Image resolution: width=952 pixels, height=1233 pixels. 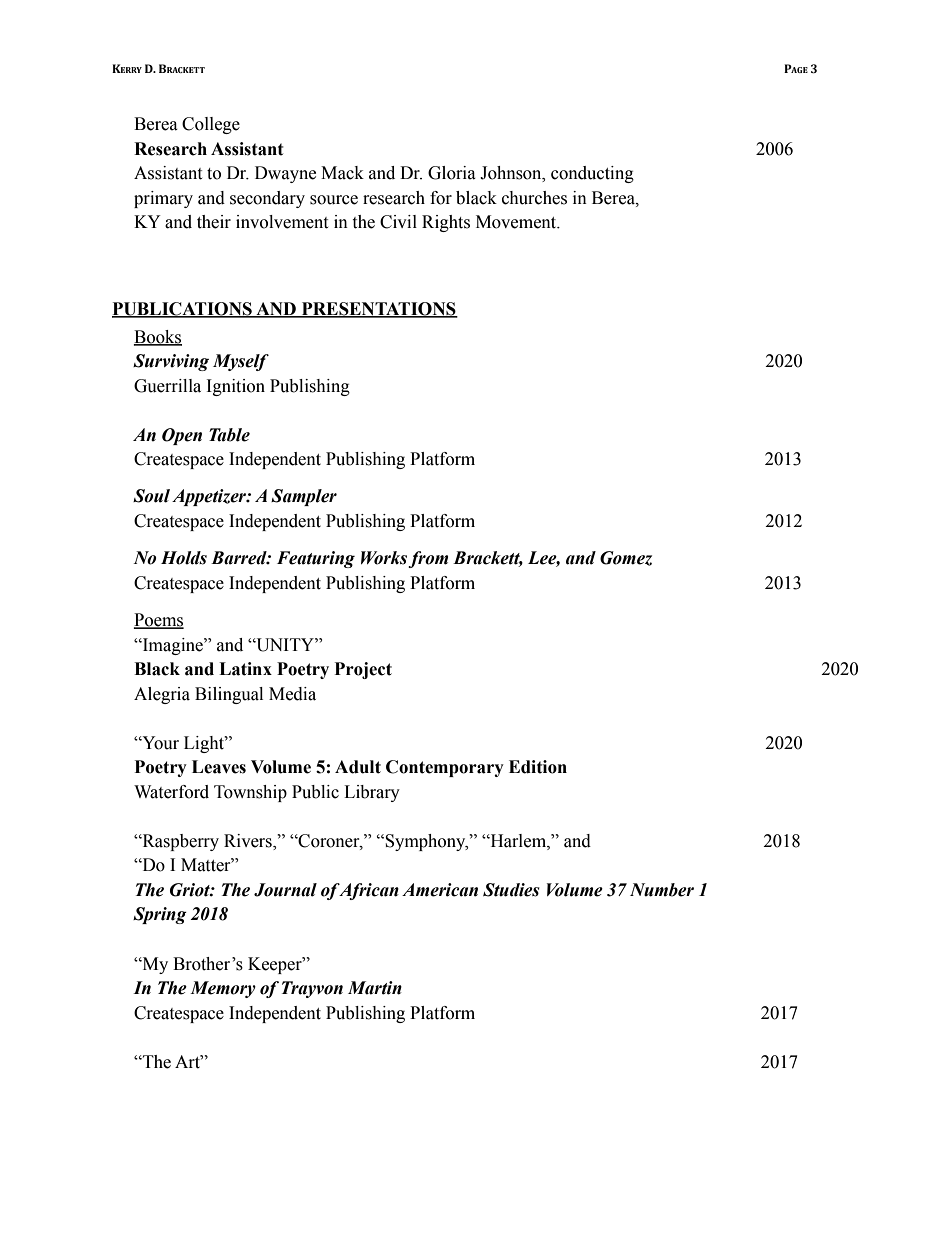 I want to click on College, so click(x=211, y=125).
